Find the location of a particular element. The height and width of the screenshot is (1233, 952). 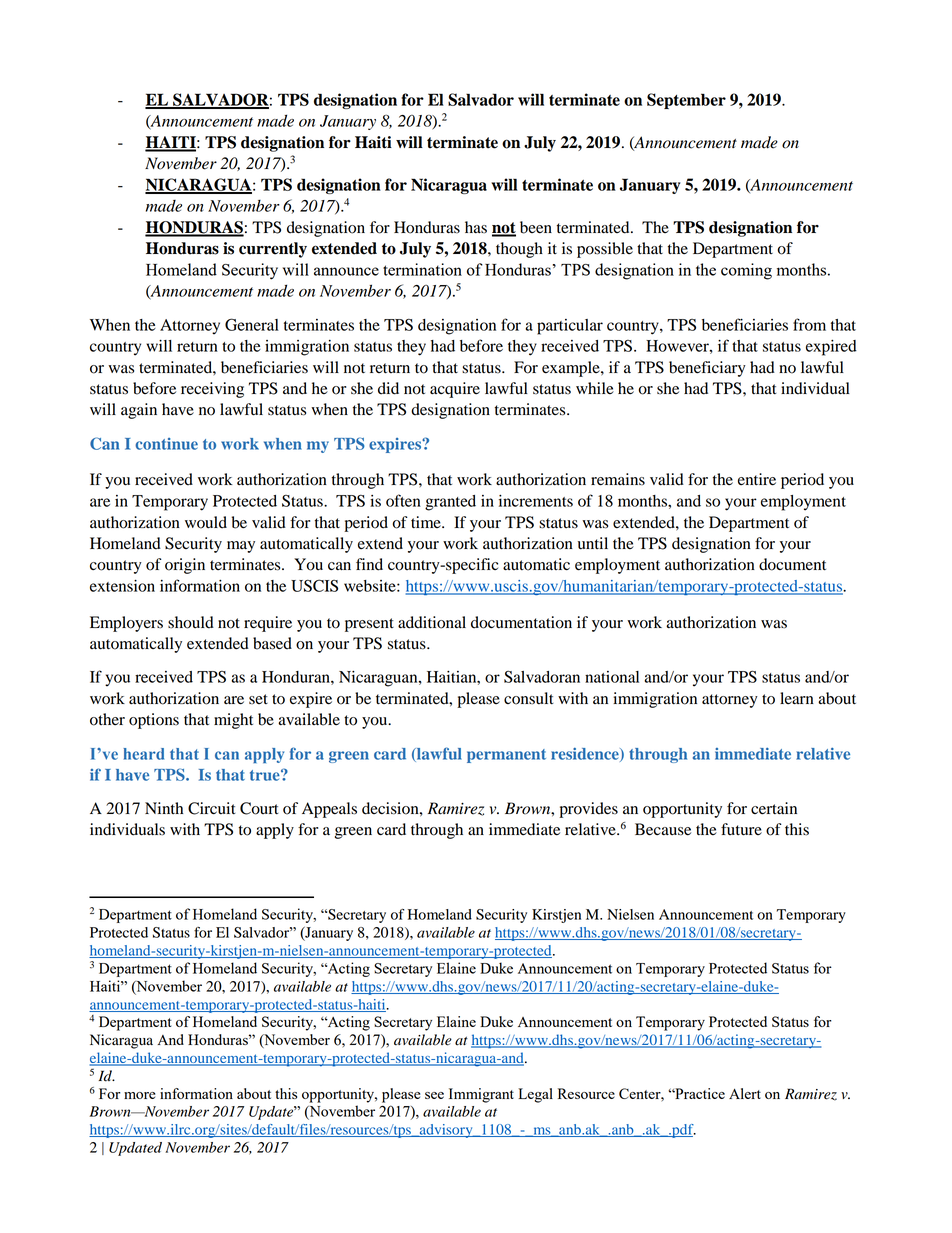

September is located at coordinates (686, 101).
